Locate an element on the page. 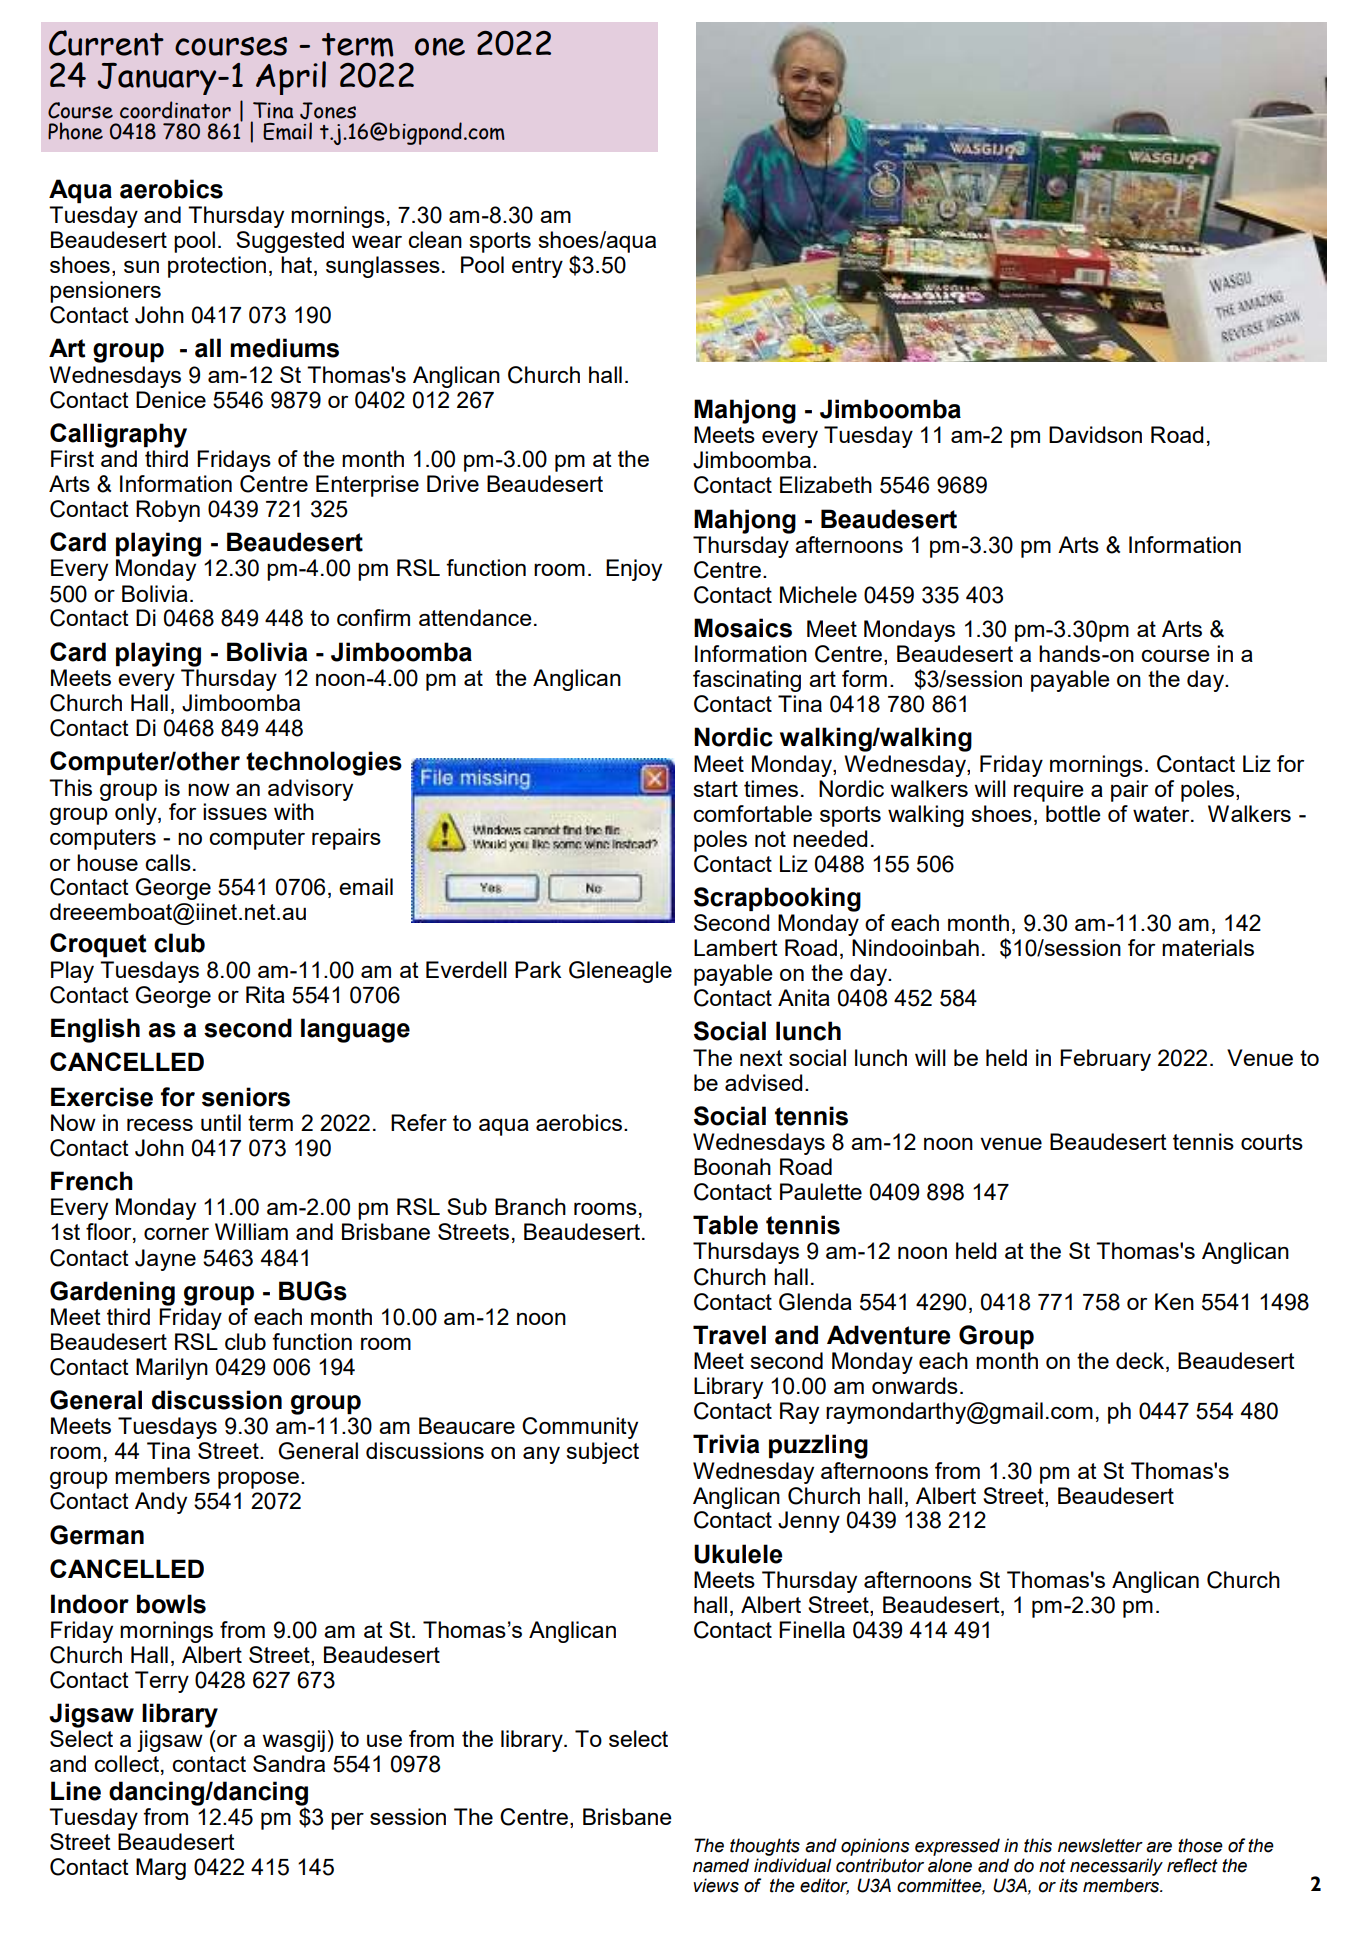 Image resolution: width=1368 pixels, height=1935 pixels. coordinator is located at coordinates (175, 110).
